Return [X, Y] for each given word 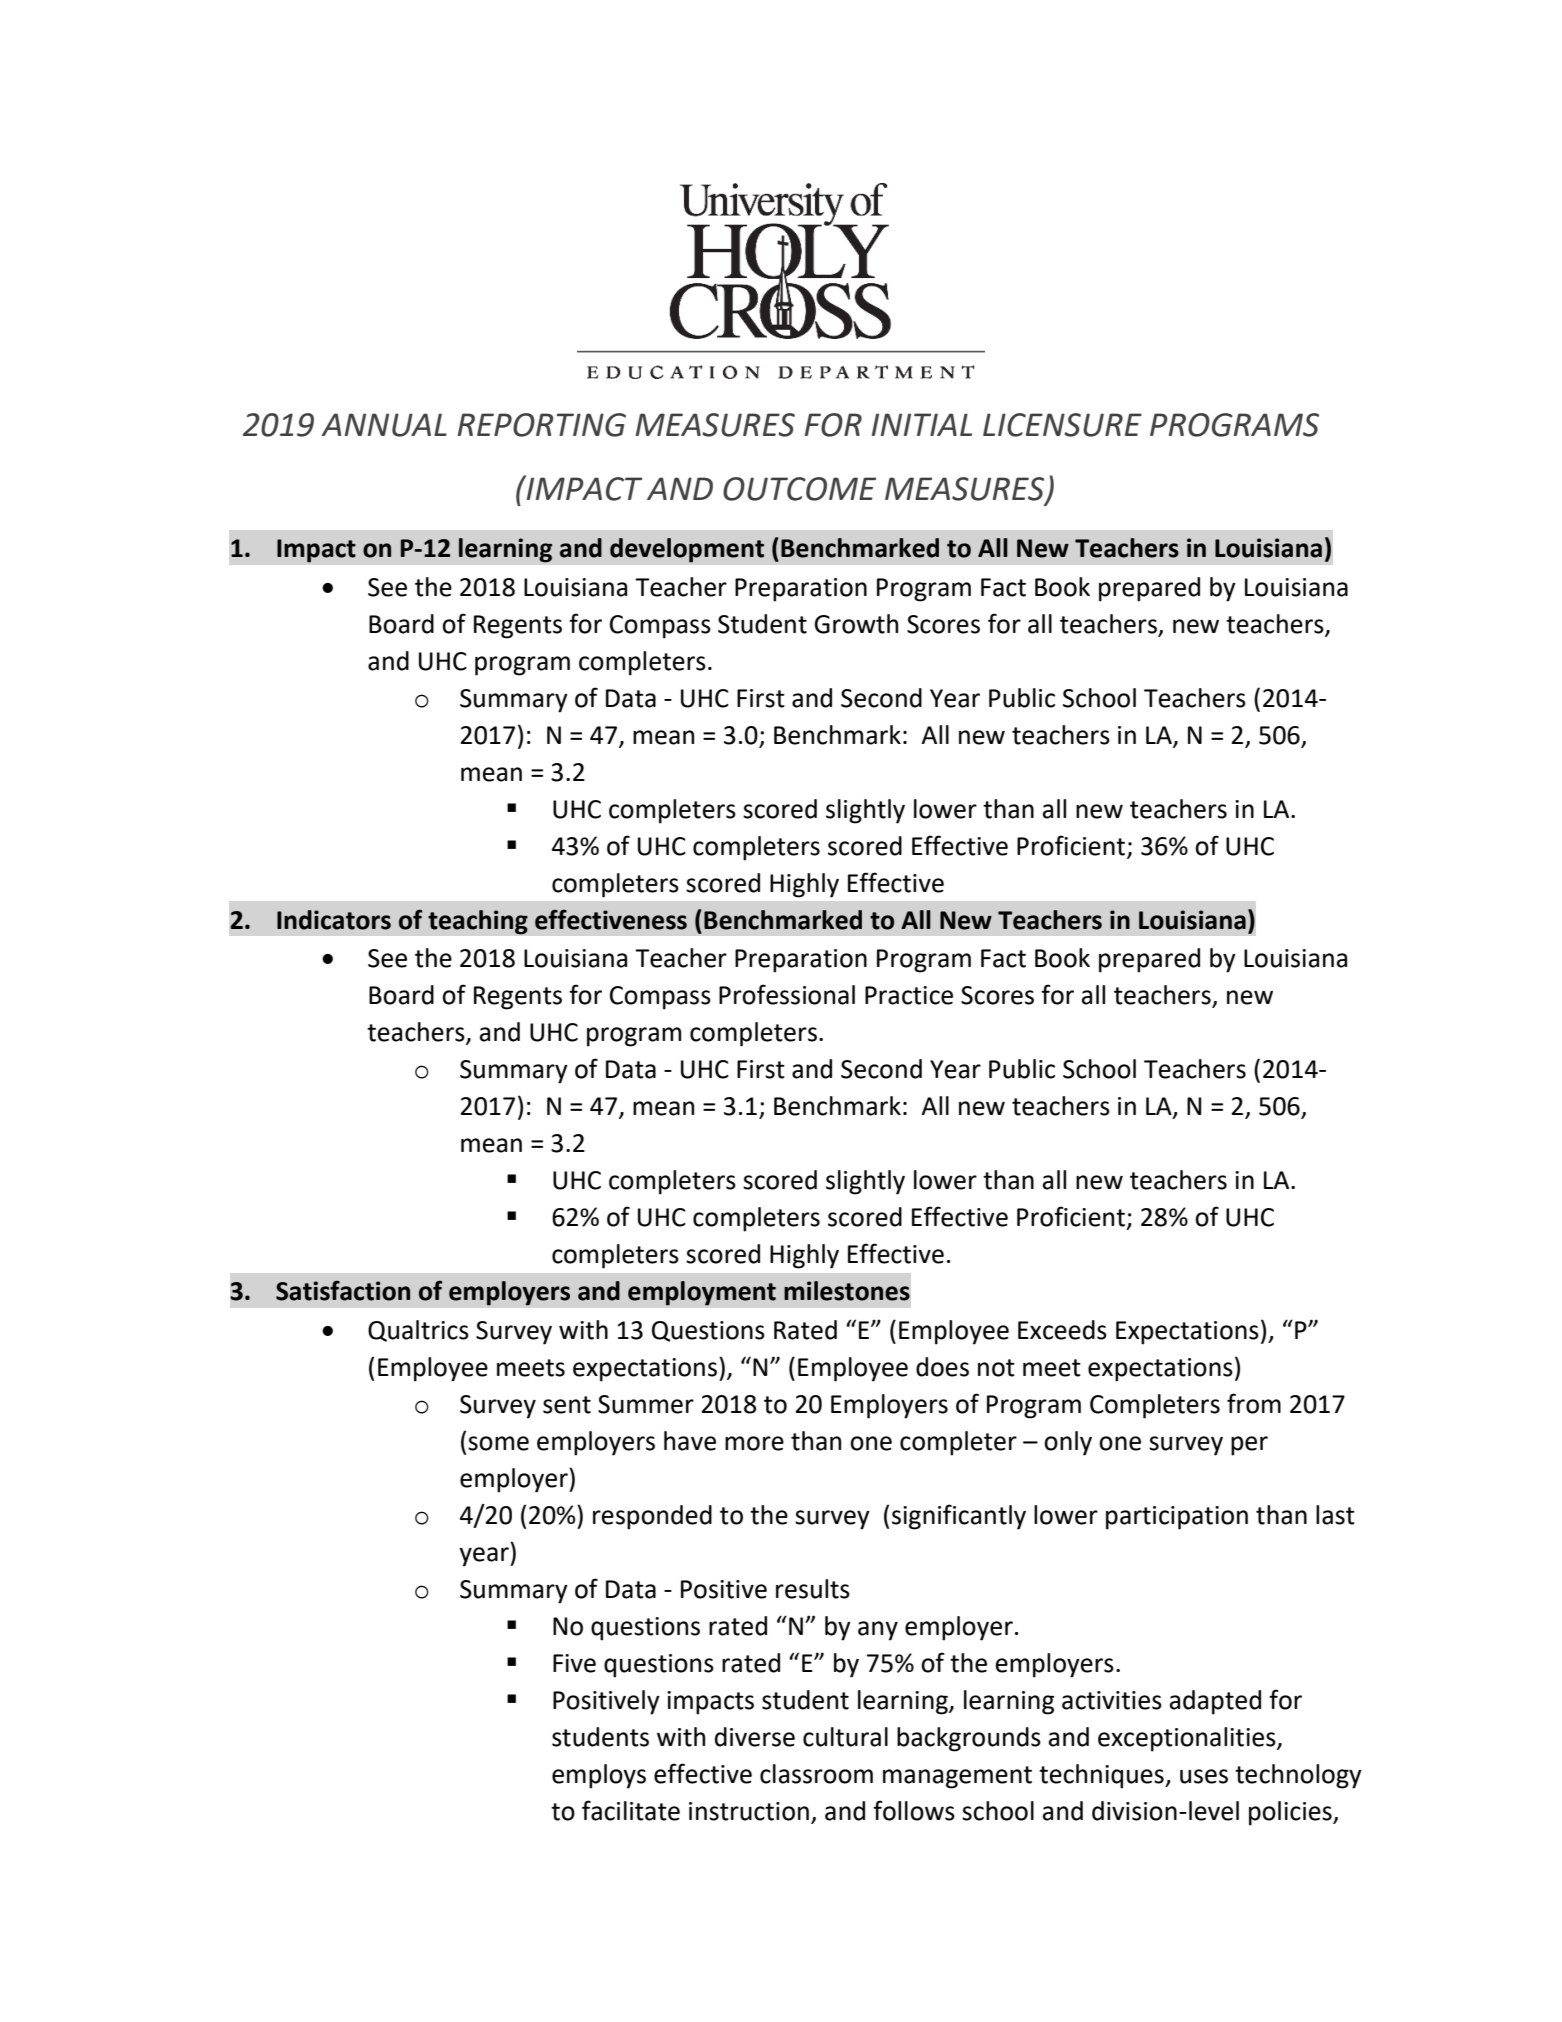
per [1249, 1446]
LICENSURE [1062, 425]
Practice [909, 995]
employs [599, 1776]
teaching [478, 922]
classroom [816, 1774]
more [754, 1443]
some [498, 1443]
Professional [787, 994]
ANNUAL [384, 425]
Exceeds [1062, 1330]
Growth [856, 624]
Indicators [334, 920]
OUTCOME [799, 489]
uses [1204, 1776]
